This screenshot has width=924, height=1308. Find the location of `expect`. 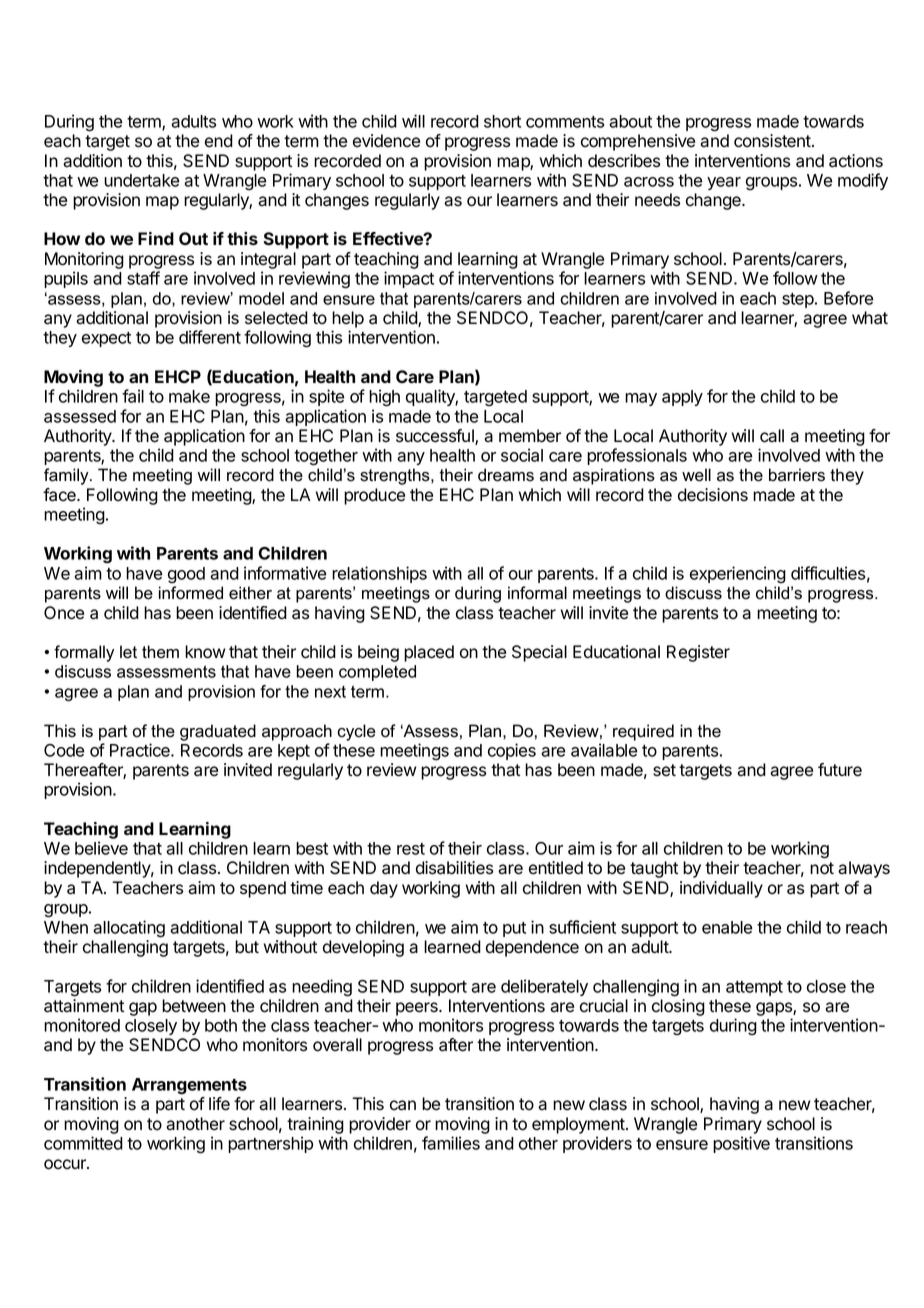

expect is located at coordinates (106, 339).
